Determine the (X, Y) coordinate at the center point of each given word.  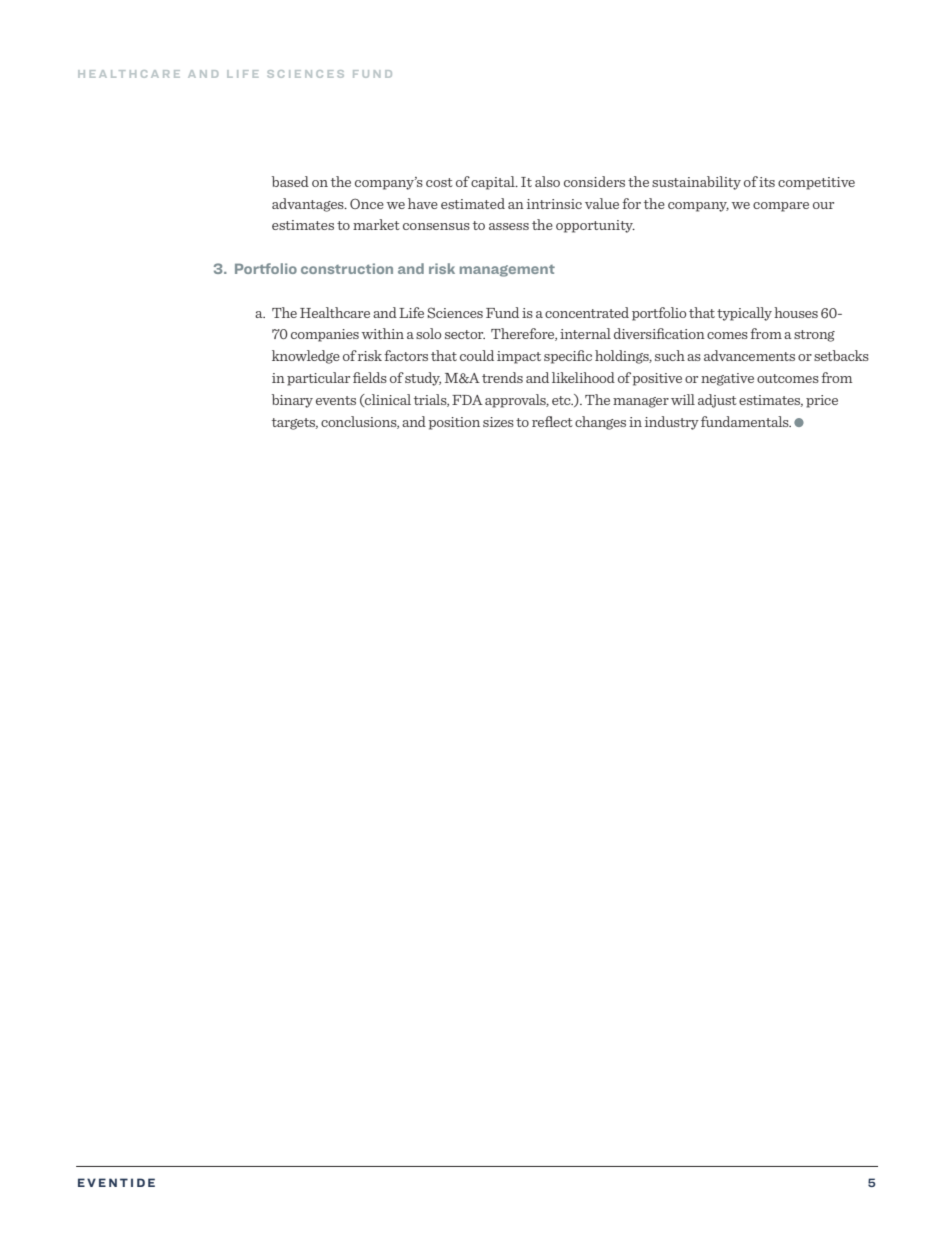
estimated (473, 203)
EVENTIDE (116, 1182)
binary (292, 401)
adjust (717, 401)
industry (672, 423)
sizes (498, 422)
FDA (467, 400)
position (454, 423)
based (290, 181)
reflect (552, 421)
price (822, 401)
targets (295, 424)
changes (600, 423)
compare (781, 207)
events (336, 400)
